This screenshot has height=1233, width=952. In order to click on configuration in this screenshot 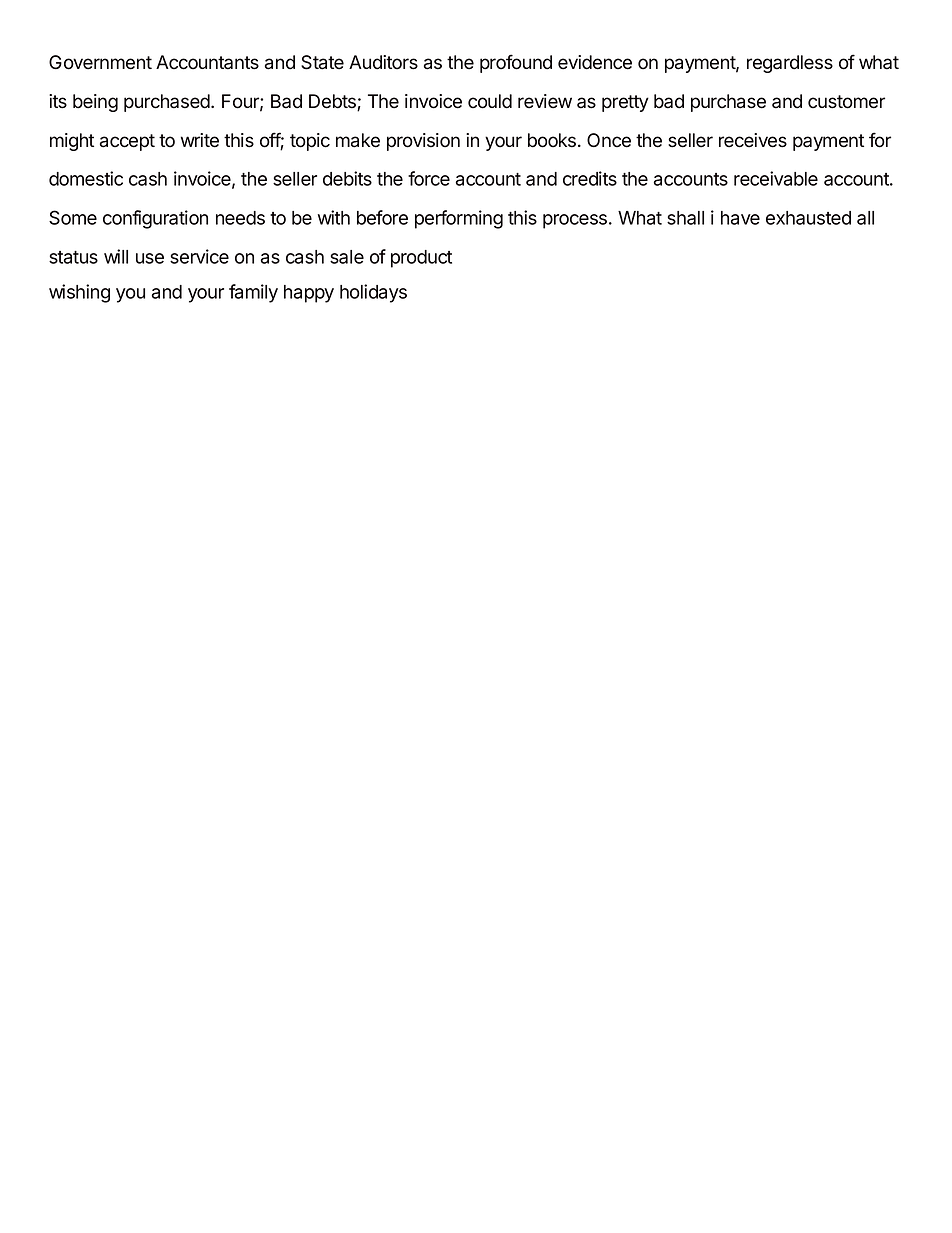, I will do `click(155, 219)`.
